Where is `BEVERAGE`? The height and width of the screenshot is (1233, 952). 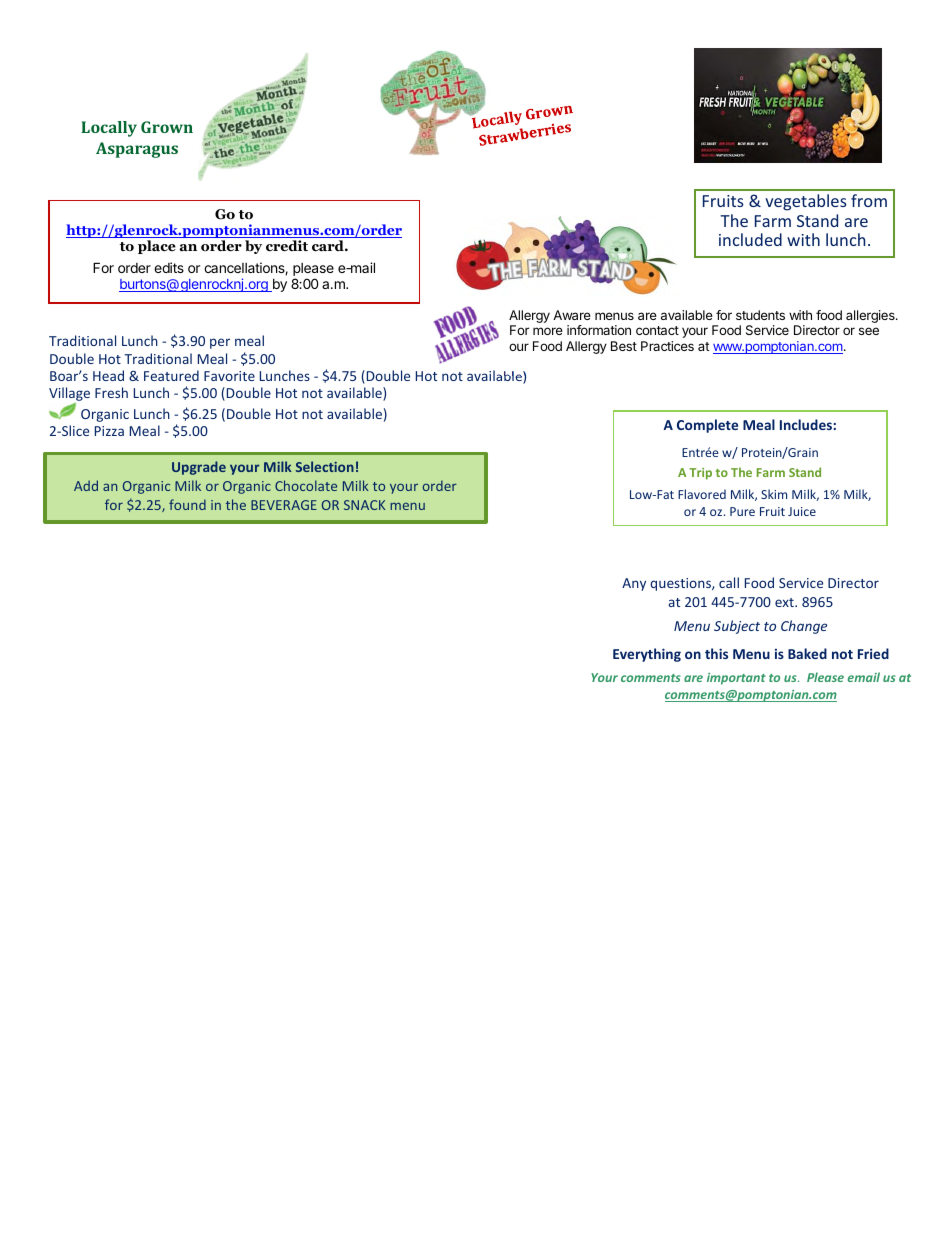 BEVERAGE is located at coordinates (284, 505).
